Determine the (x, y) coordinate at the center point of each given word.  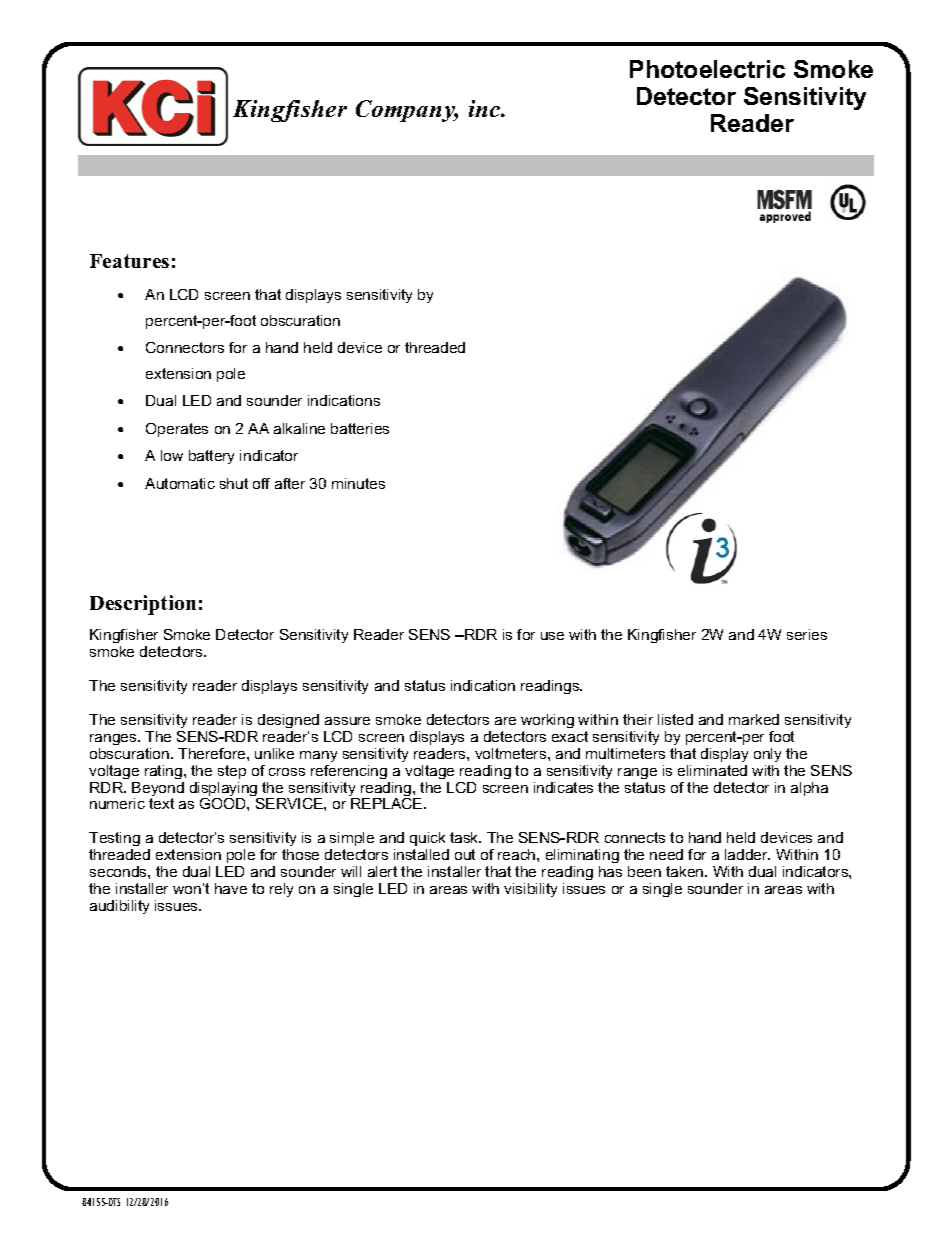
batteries (360, 428)
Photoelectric (707, 69)
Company (407, 111)
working (547, 721)
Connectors (185, 347)
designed (288, 721)
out (465, 854)
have (231, 888)
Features (129, 261)
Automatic (180, 483)
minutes (358, 483)
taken (686, 871)
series (807, 634)
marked (754, 719)
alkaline (299, 428)
